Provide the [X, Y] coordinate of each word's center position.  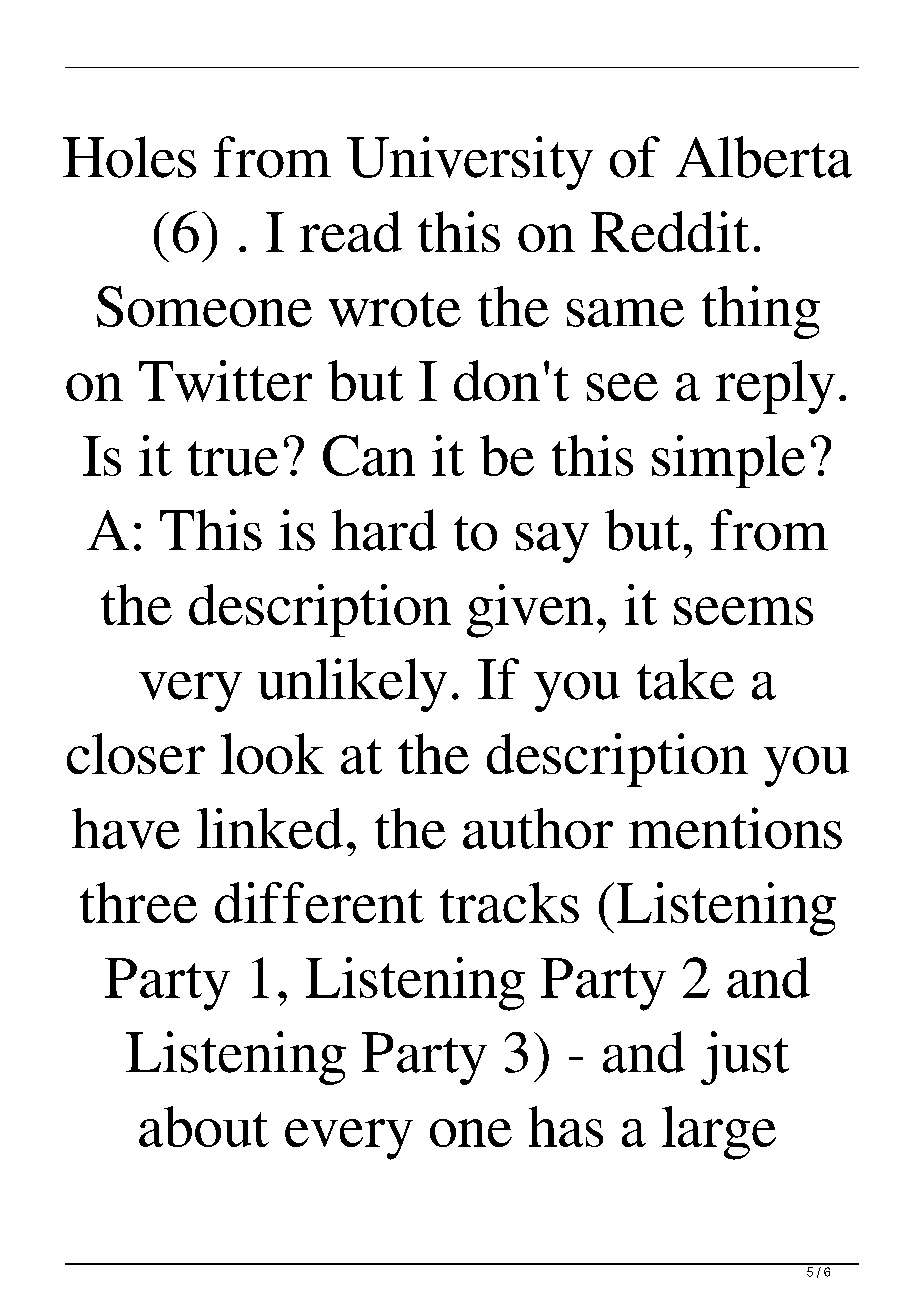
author [538, 828]
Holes [129, 157]
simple [728, 461]
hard [384, 530]
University [470, 163]
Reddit [670, 231]
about [204, 1126]
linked [270, 828]
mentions [735, 828]
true [233, 458]
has [566, 1126]
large [719, 1133]
